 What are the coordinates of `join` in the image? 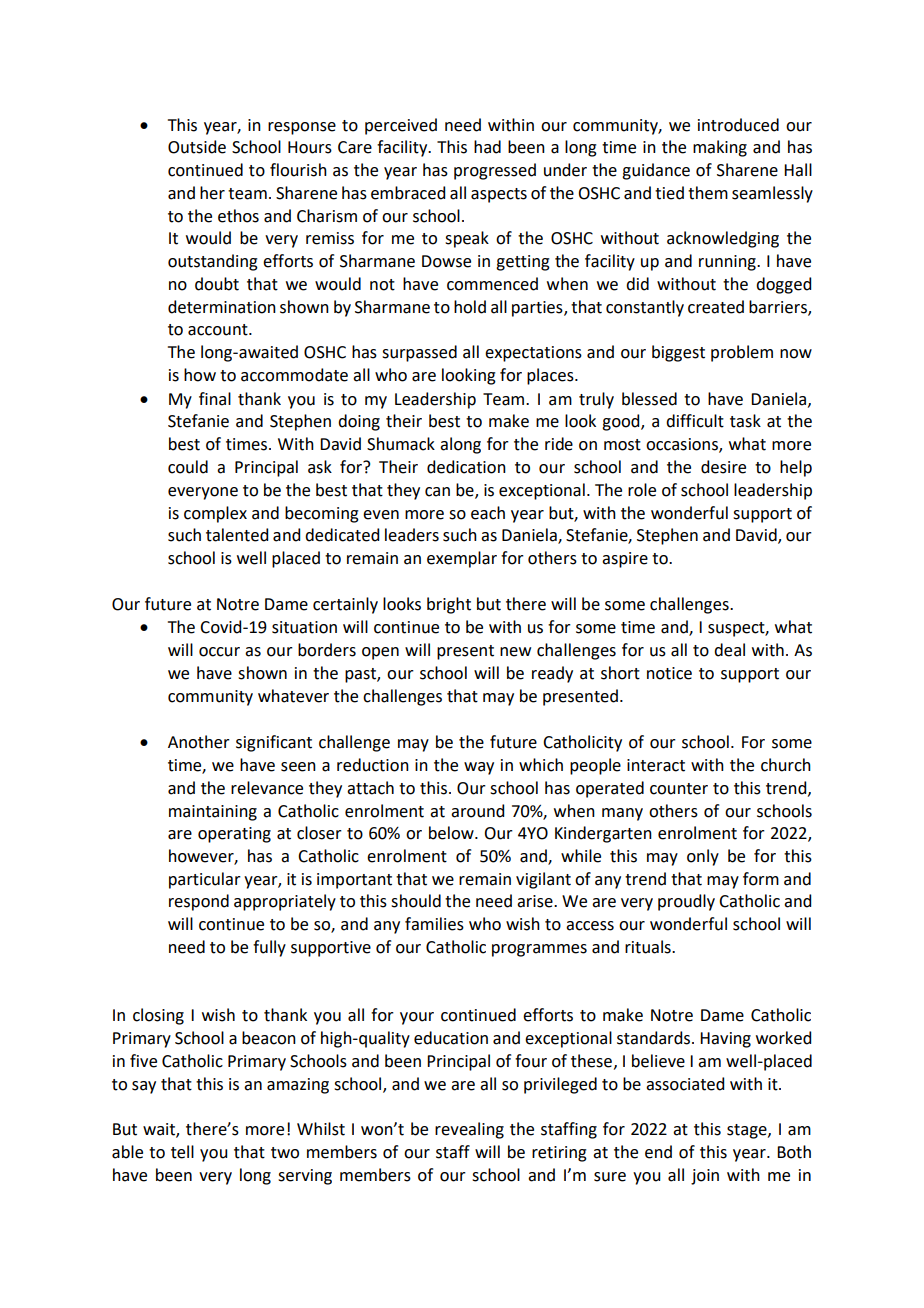 It's located at (705, 1177).
